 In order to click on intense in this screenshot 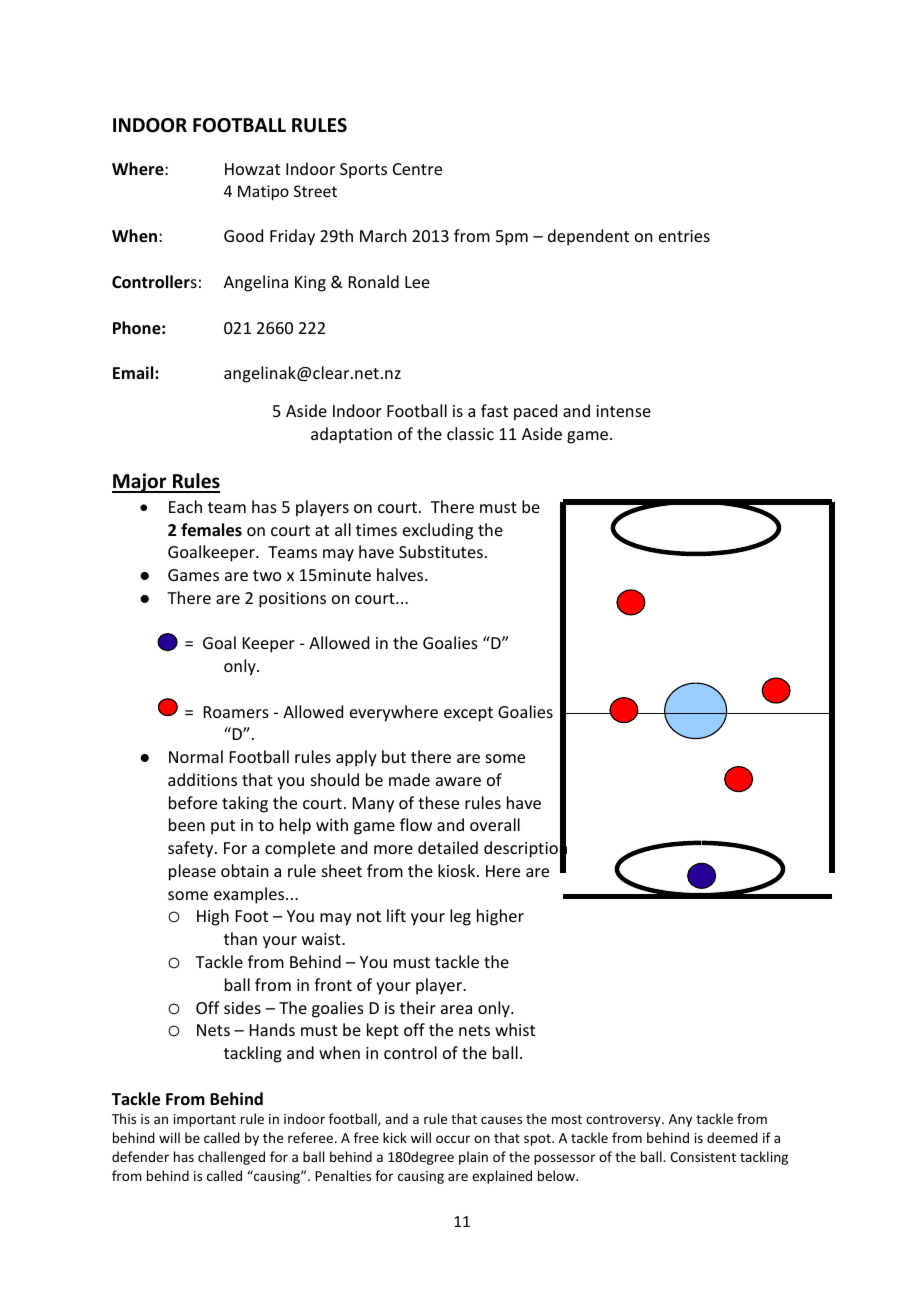, I will do `click(623, 411)`.
